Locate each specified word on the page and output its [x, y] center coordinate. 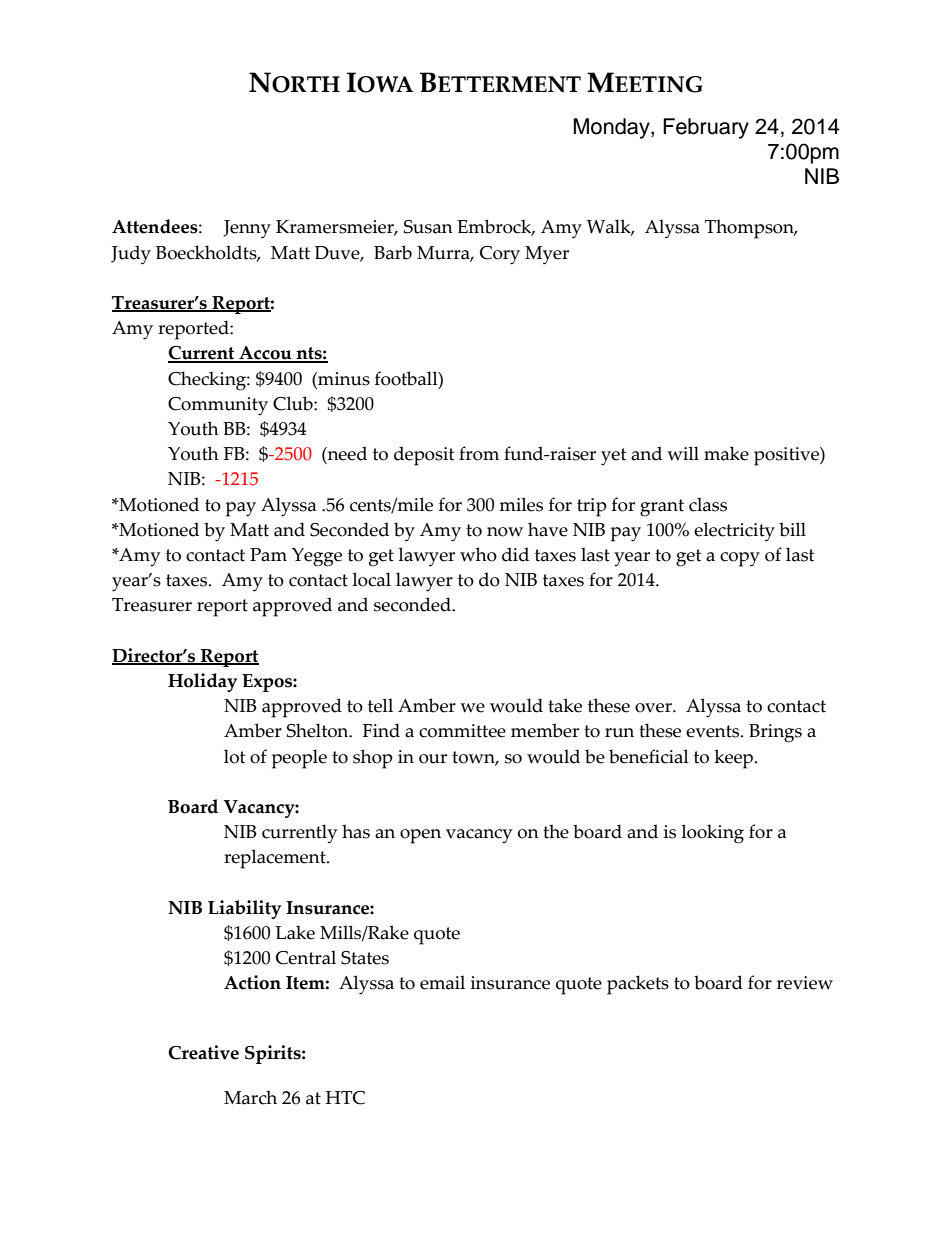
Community [218, 406]
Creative [203, 1052]
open [420, 836]
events [714, 731]
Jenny [247, 229]
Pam [268, 555]
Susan [428, 227]
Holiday [202, 682]
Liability [244, 909]
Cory [500, 255]
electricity [734, 532]
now [505, 532]
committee [462, 731]
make [726, 453]
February [706, 128]
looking [712, 834]
